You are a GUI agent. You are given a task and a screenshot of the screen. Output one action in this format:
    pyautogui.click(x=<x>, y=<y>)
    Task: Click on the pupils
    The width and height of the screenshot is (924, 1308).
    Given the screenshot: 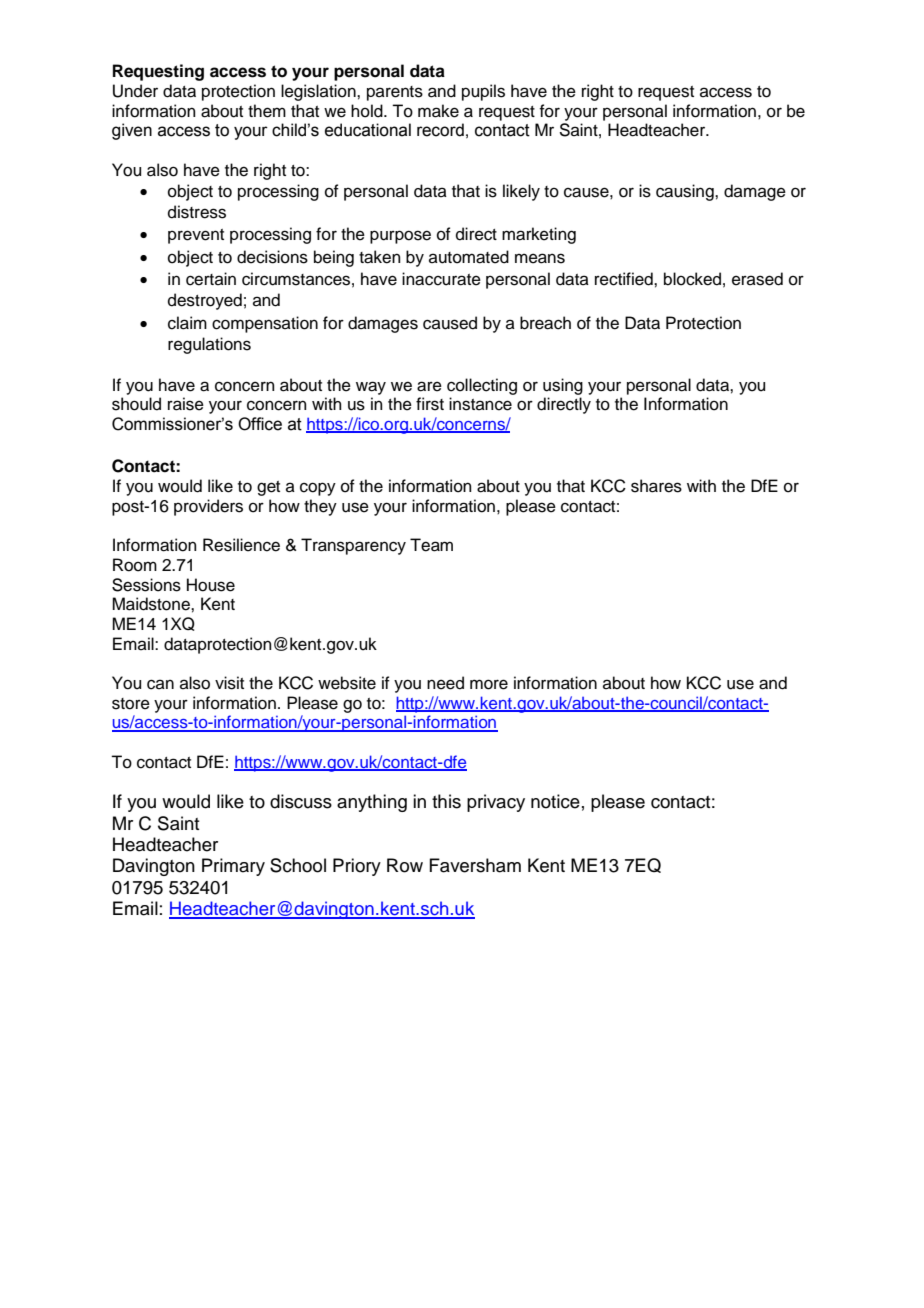 What is the action you would take?
    pyautogui.click(x=483, y=92)
